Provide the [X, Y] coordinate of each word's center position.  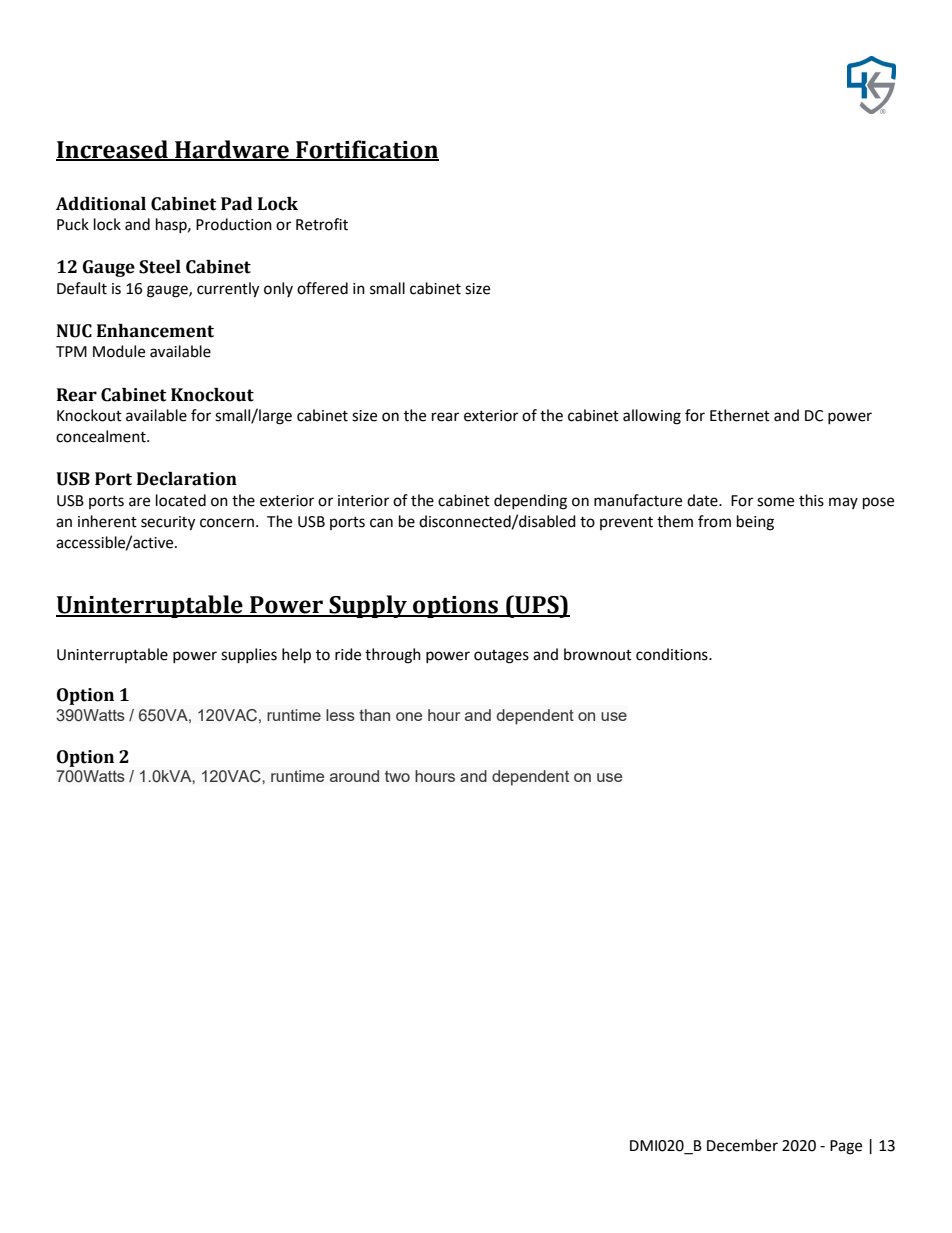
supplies [249, 656]
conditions [673, 654]
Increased [113, 150]
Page [846, 1147]
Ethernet [740, 415]
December [742, 1145]
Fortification [366, 150]
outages [501, 657]
